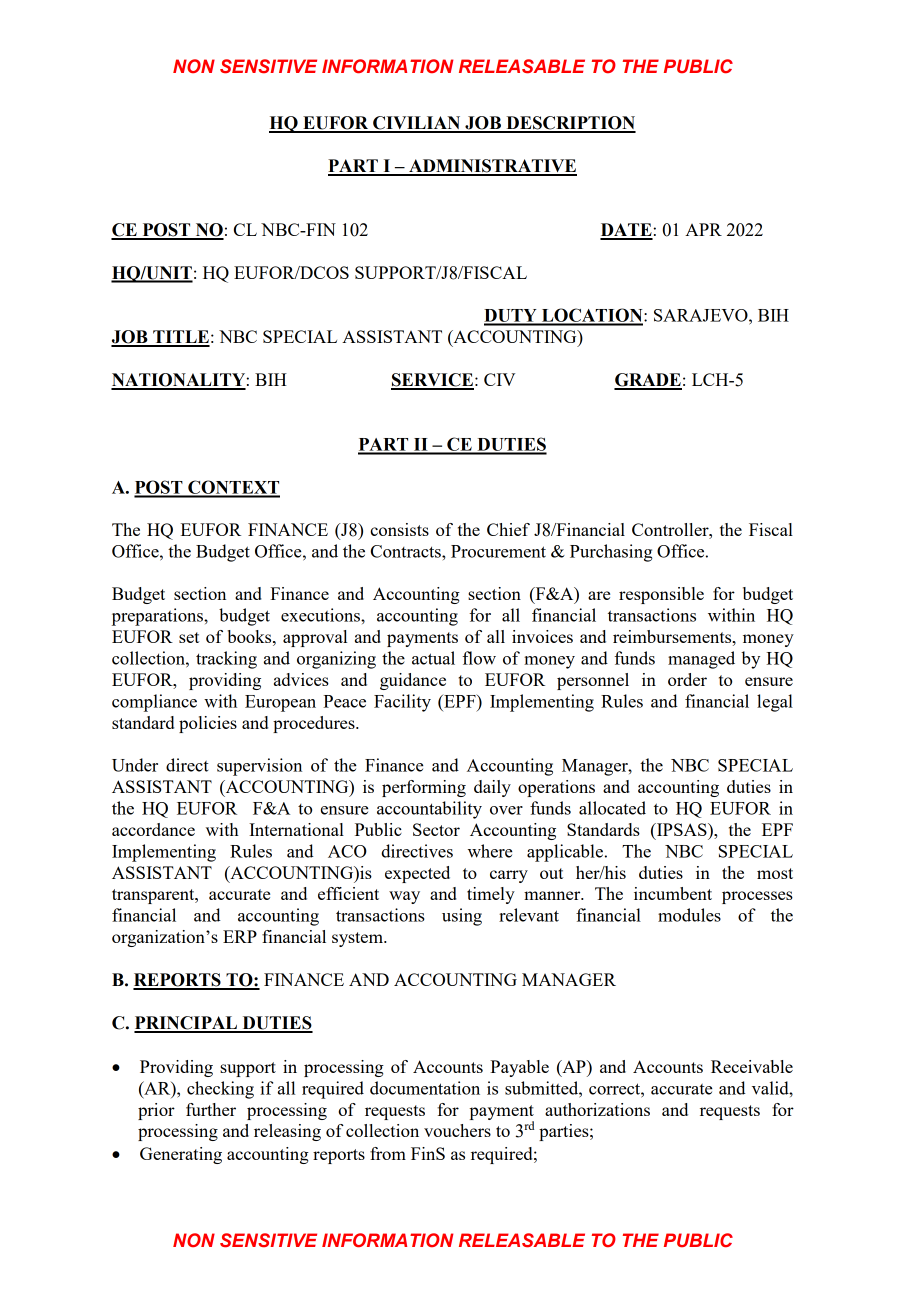  I want to click on further, so click(211, 1109).
